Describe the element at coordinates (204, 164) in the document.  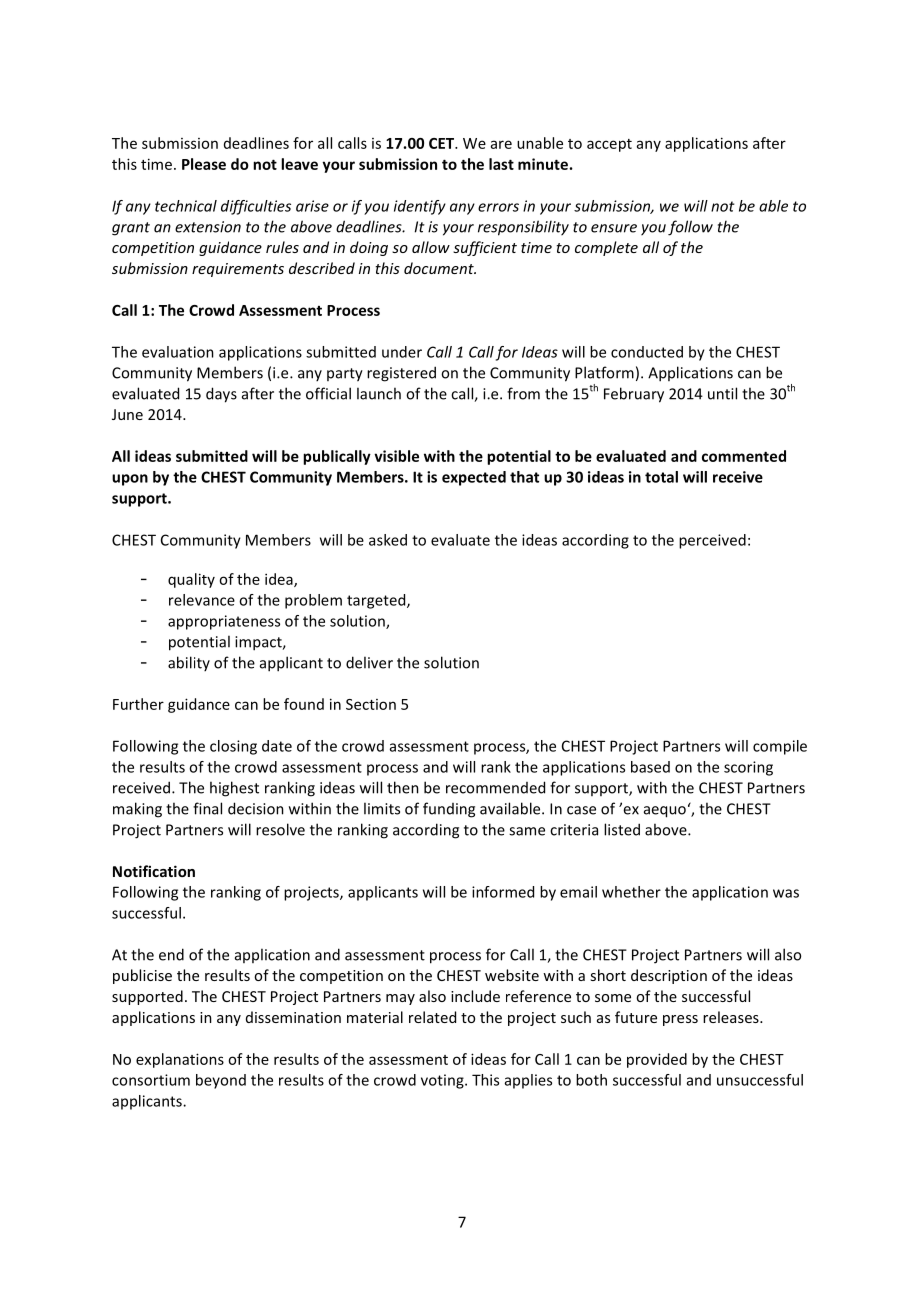
I see `Please` at that location.
